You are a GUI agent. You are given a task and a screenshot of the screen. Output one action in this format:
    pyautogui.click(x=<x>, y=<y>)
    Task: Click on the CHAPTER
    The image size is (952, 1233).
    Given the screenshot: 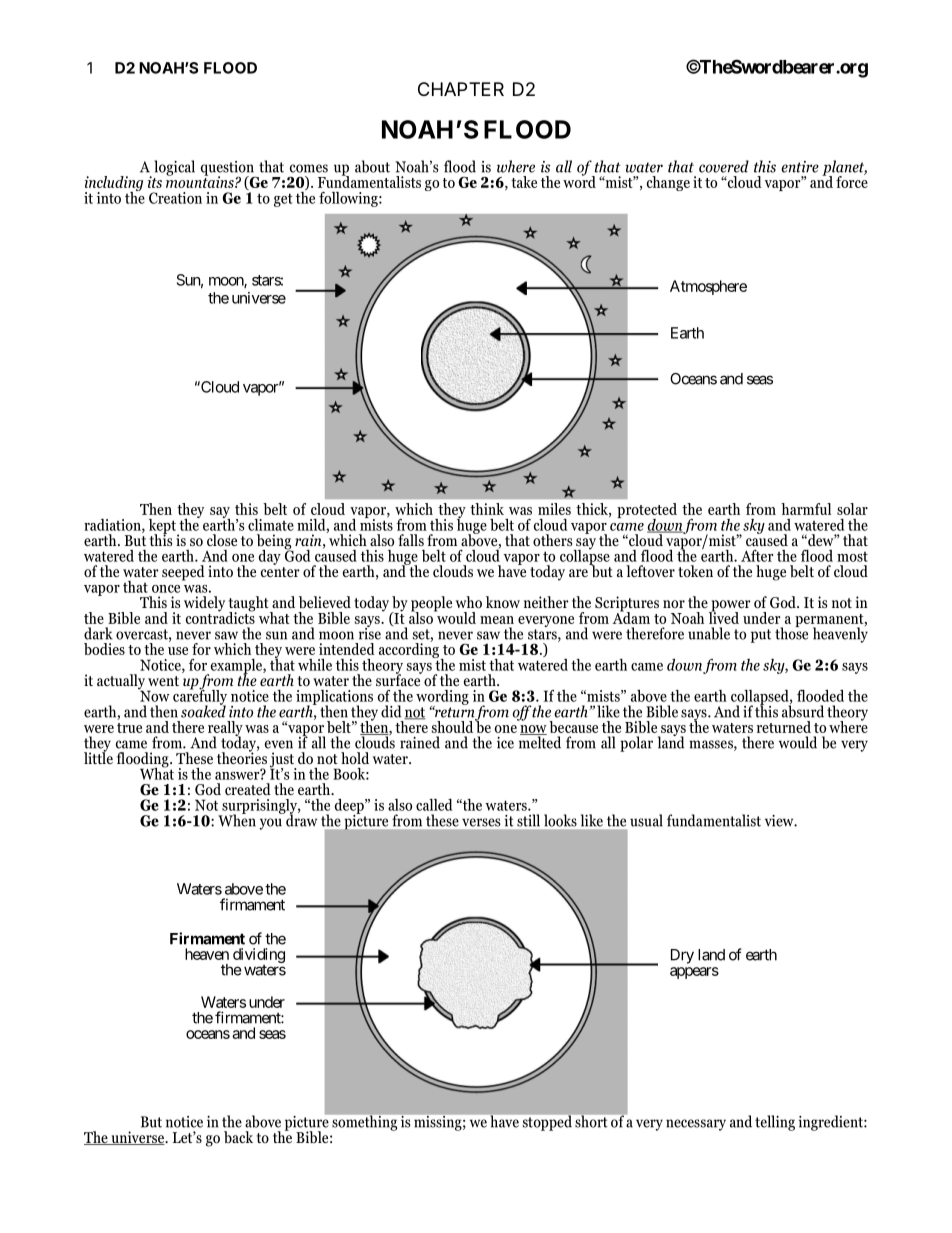 What is the action you would take?
    pyautogui.click(x=461, y=89)
